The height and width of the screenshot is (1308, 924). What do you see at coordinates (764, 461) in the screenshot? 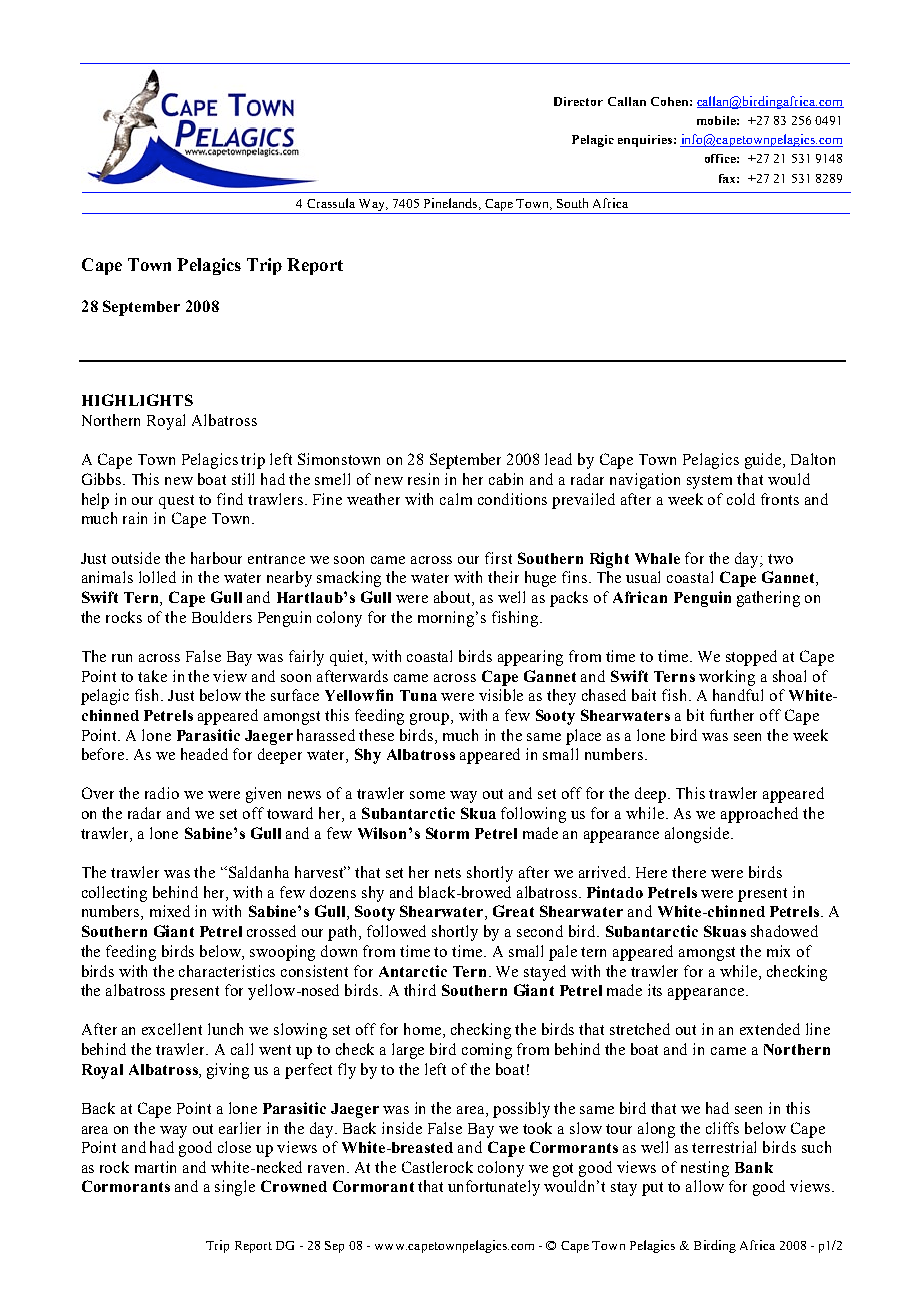
I see `guide` at bounding box center [764, 461].
